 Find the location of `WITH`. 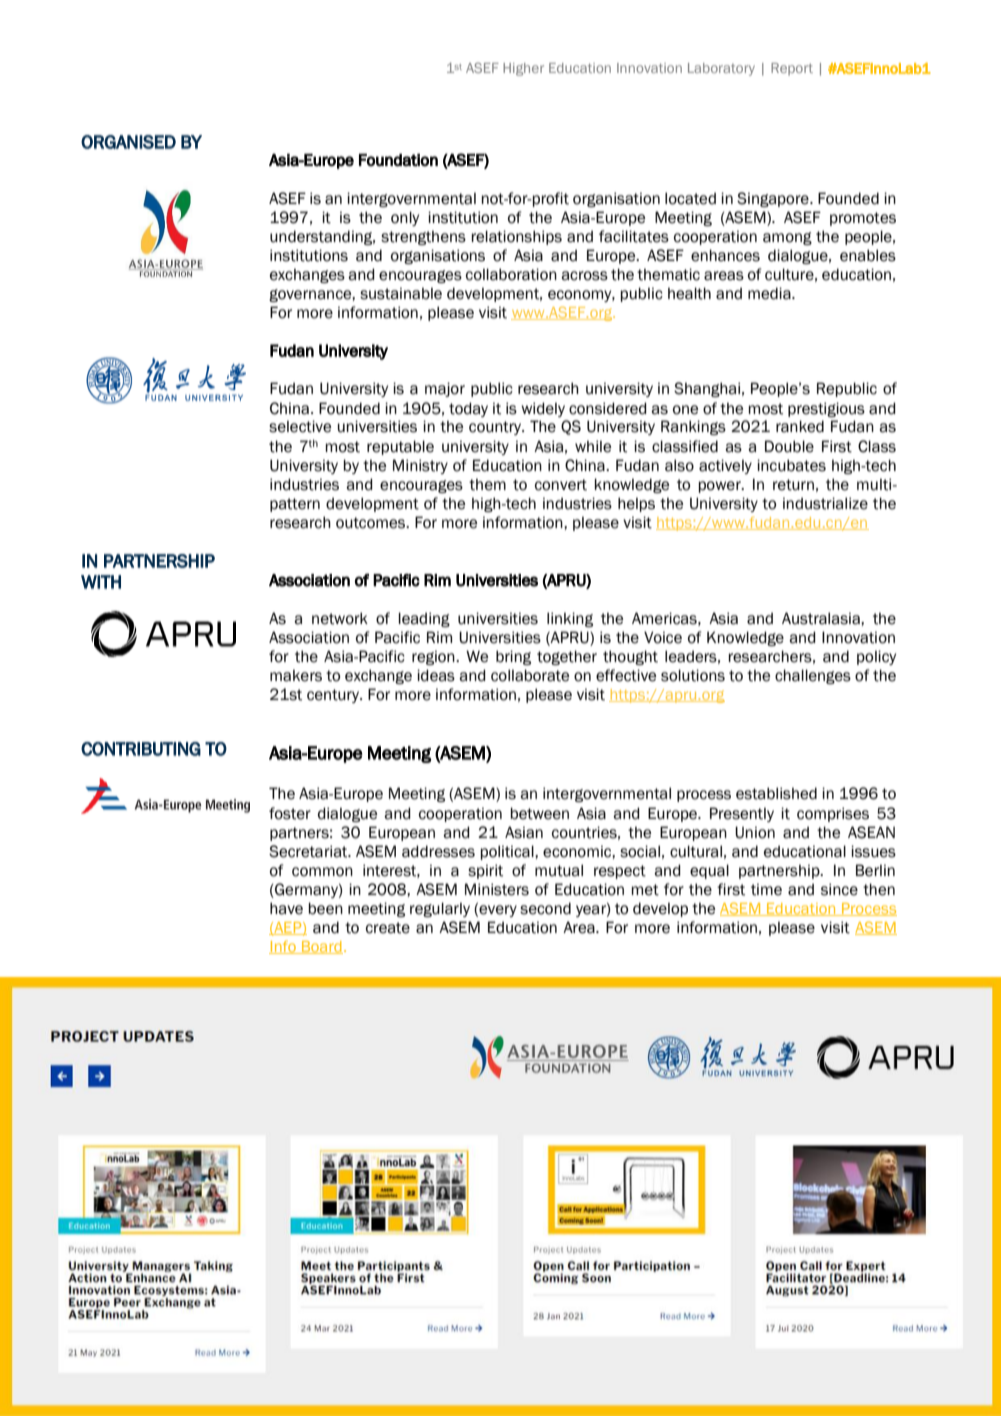

WITH is located at coordinates (101, 582).
